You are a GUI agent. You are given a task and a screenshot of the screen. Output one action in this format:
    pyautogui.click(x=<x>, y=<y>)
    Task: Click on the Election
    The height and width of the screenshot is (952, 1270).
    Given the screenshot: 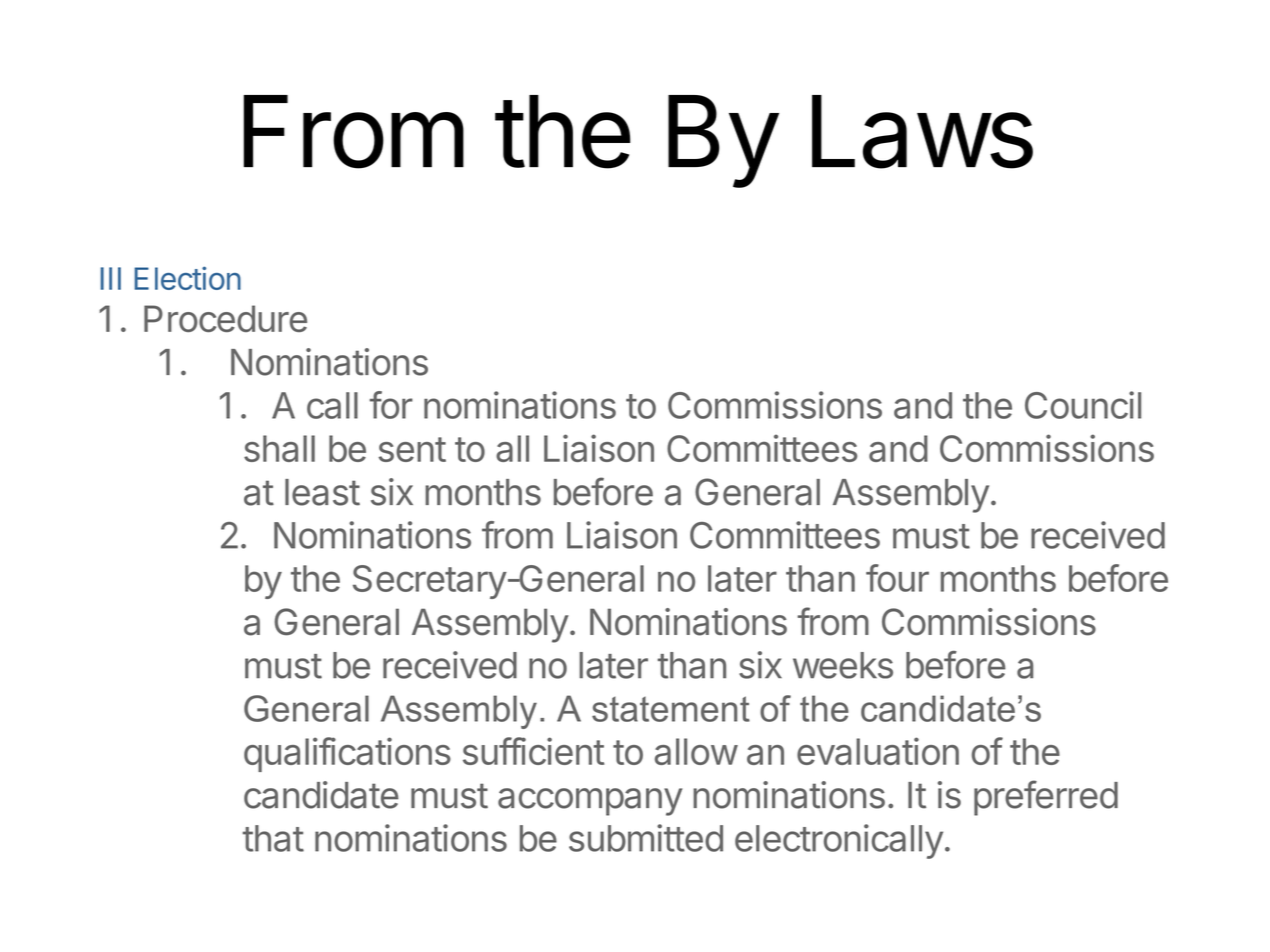 What is the action you would take?
    pyautogui.click(x=187, y=278)
